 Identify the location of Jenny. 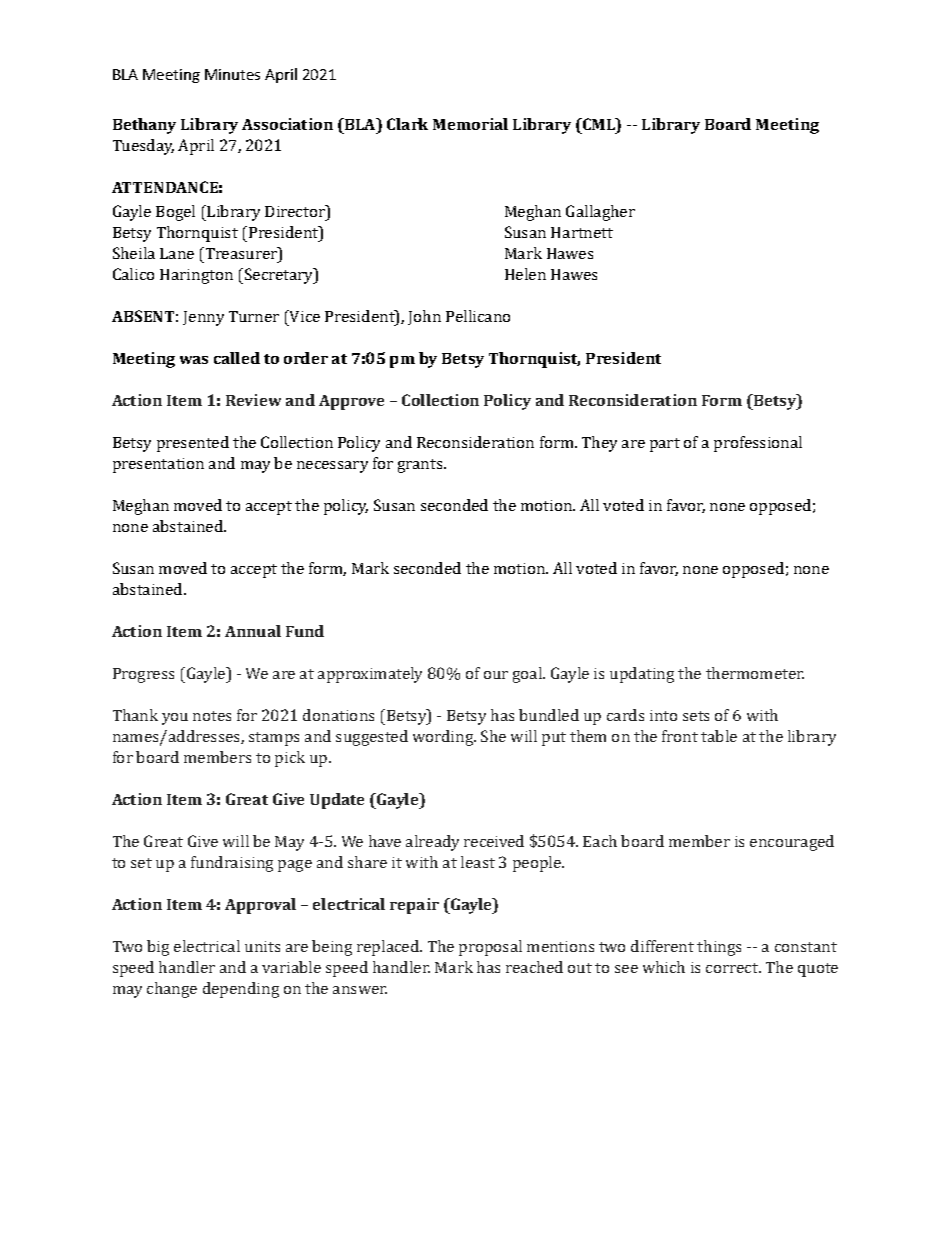
(203, 318).
